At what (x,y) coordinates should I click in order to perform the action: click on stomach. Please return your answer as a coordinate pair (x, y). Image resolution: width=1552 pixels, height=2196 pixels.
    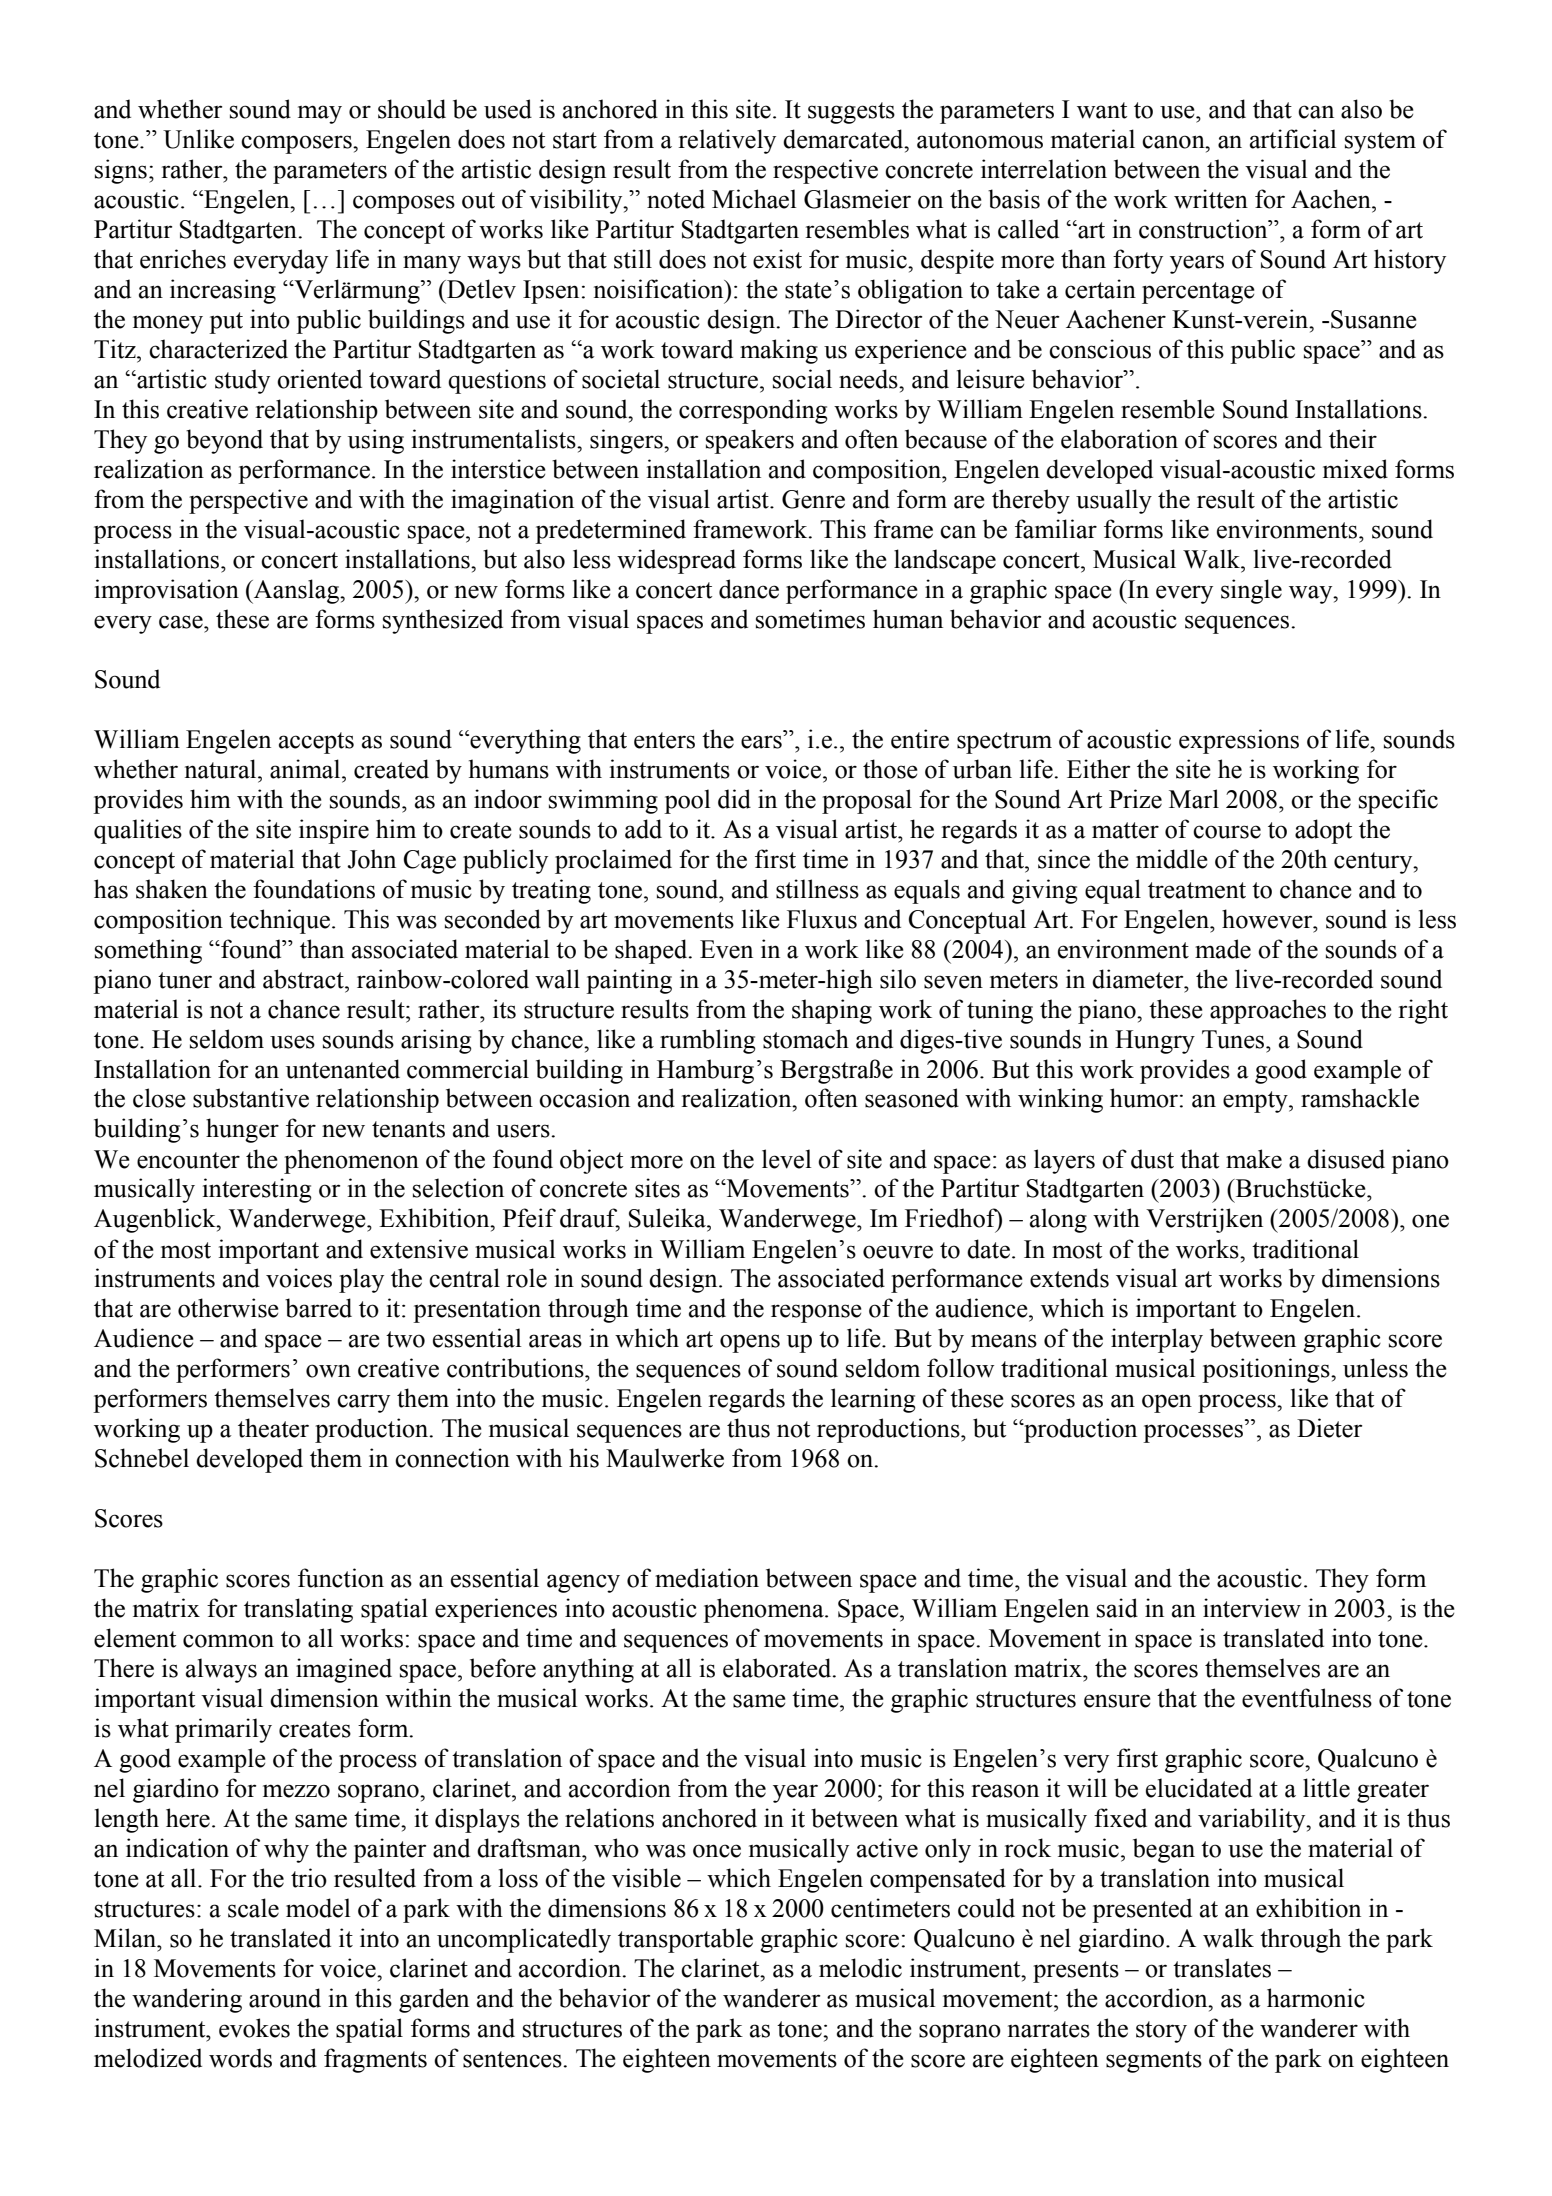
    Looking at the image, I should click on (806, 1039).
